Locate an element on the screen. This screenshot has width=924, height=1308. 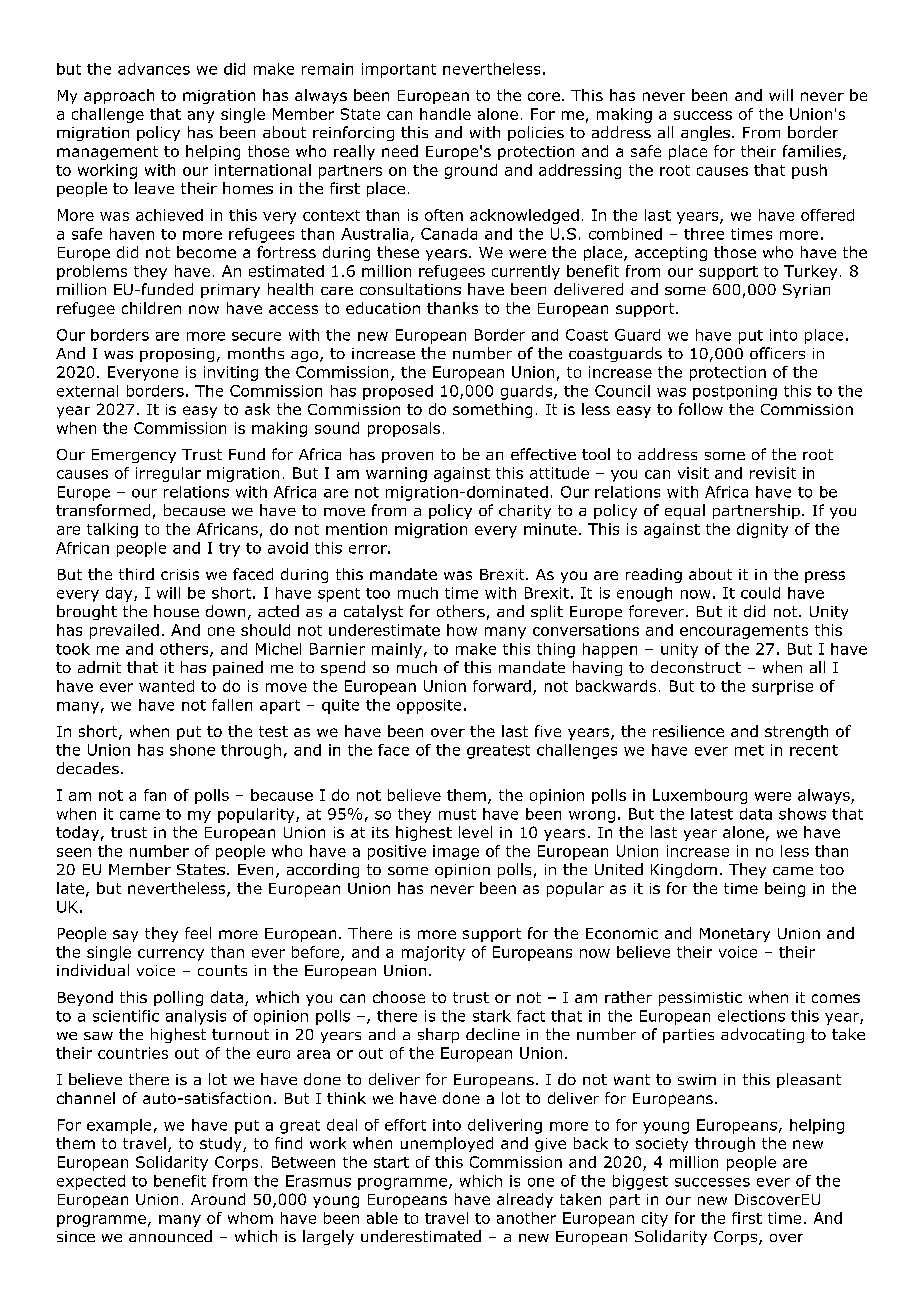
encouragements is located at coordinates (744, 632).
